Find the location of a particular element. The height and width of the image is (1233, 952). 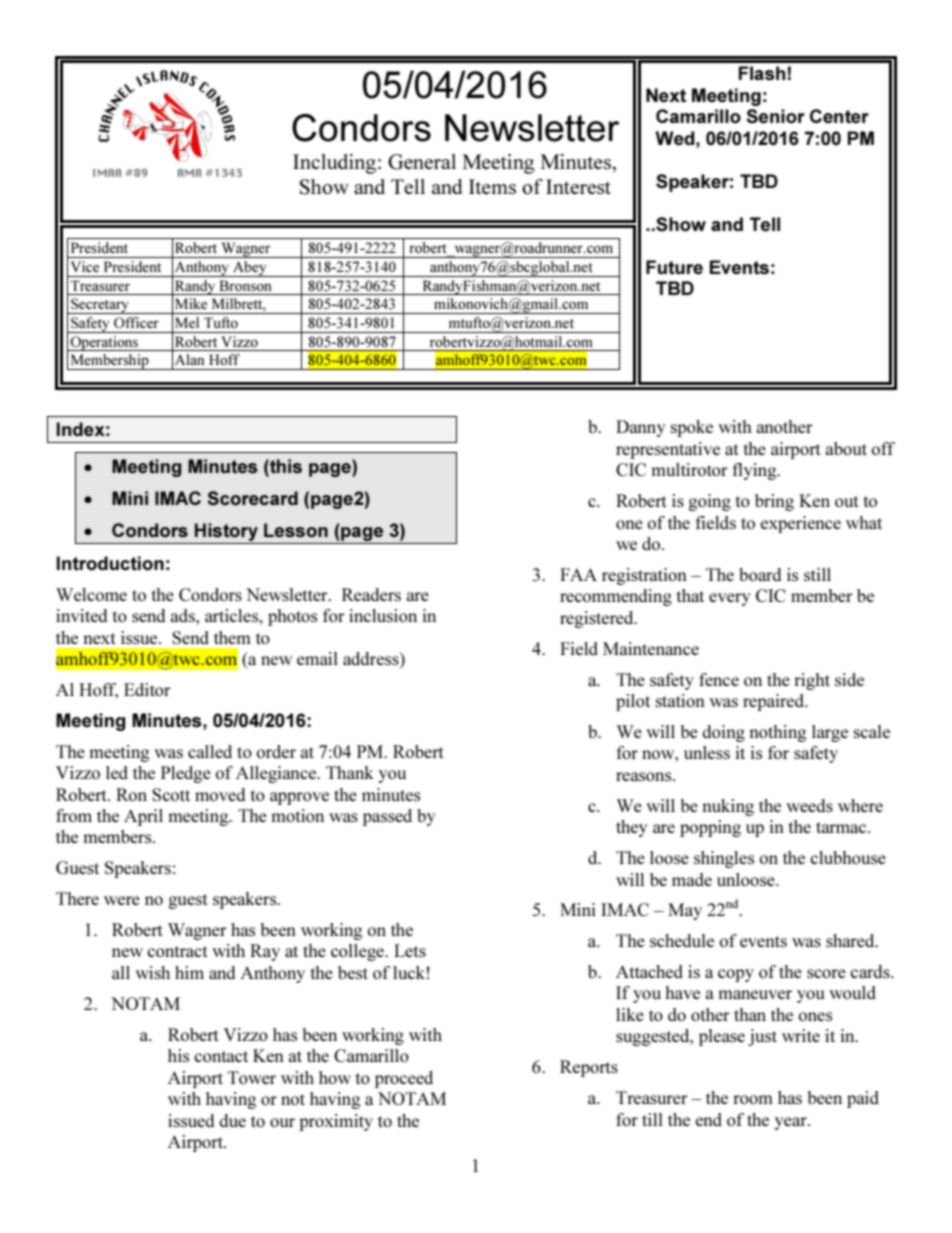

inclusion is located at coordinates (383, 615).
